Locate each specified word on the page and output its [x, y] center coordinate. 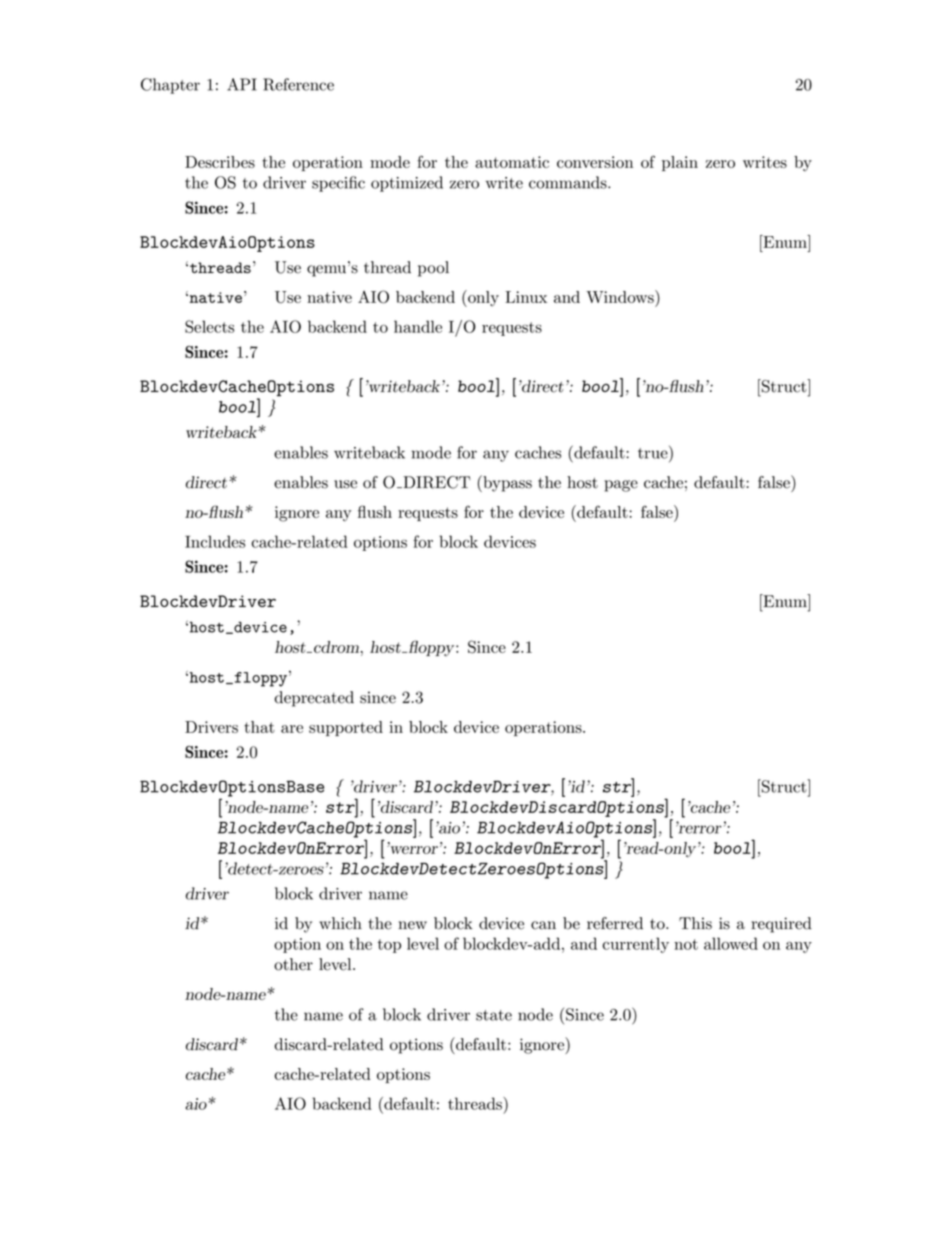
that [259, 727]
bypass [506, 483]
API [242, 84]
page [621, 486]
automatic [512, 162]
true [653, 453]
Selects [209, 326]
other [293, 964]
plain [680, 163]
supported [346, 728]
